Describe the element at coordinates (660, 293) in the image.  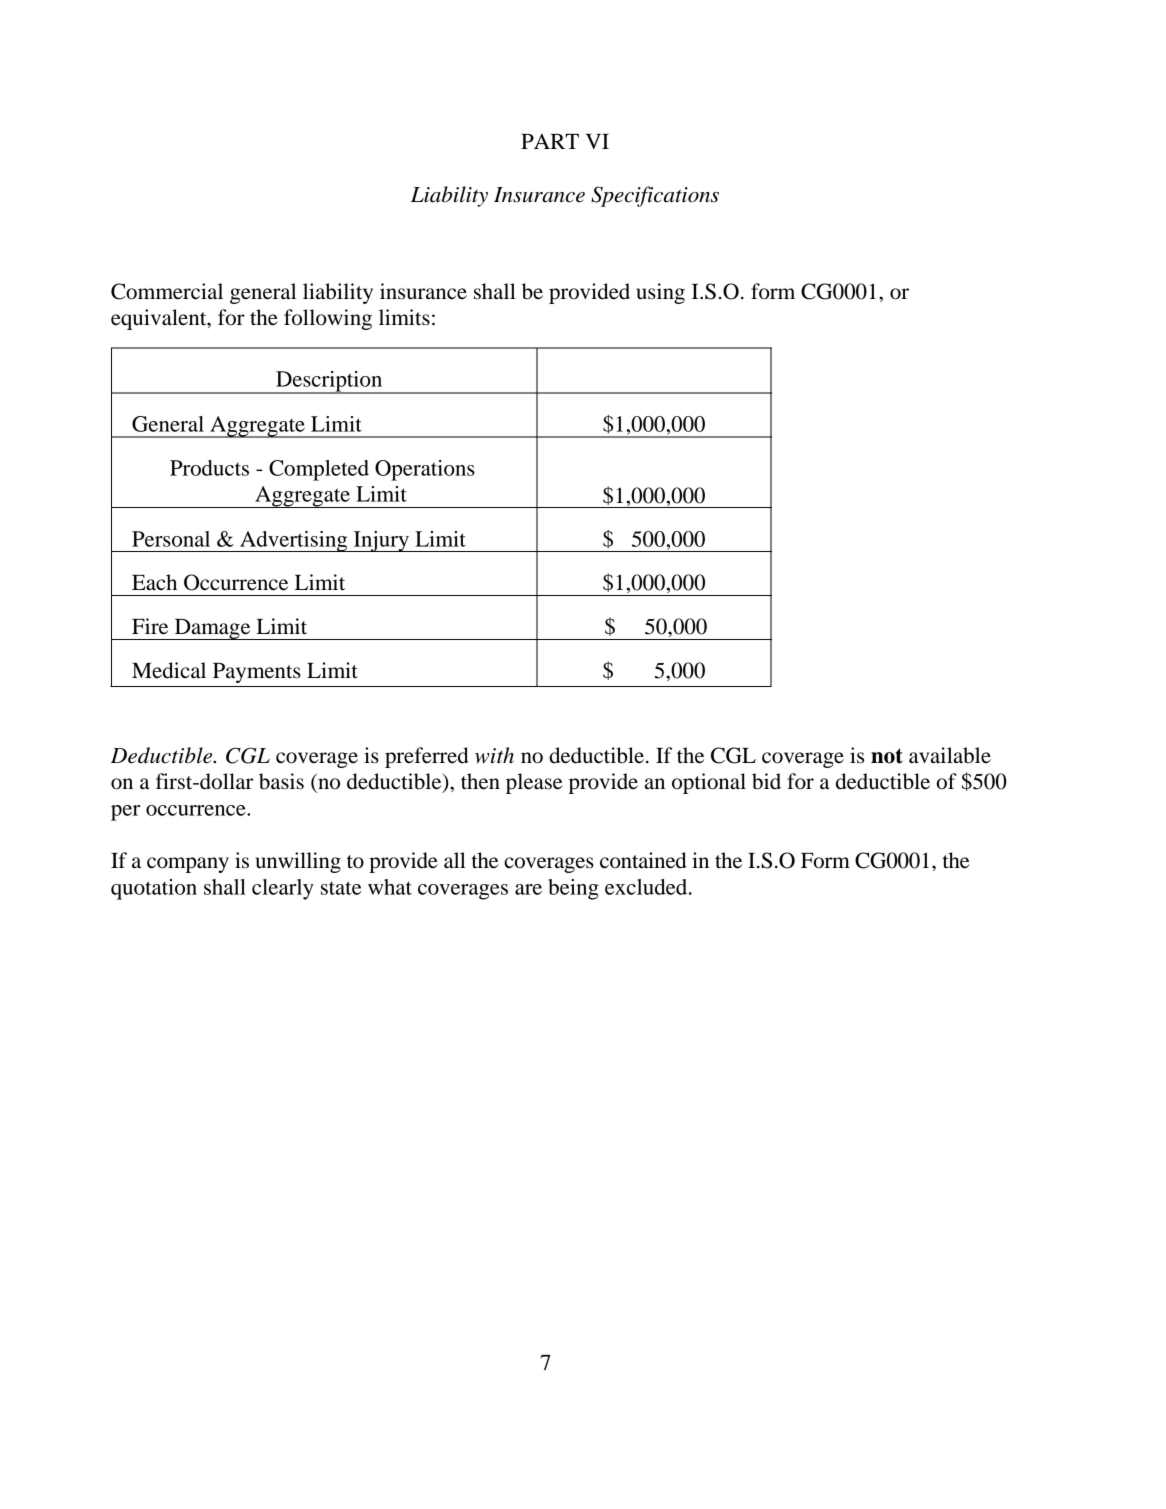
I see `using` at that location.
